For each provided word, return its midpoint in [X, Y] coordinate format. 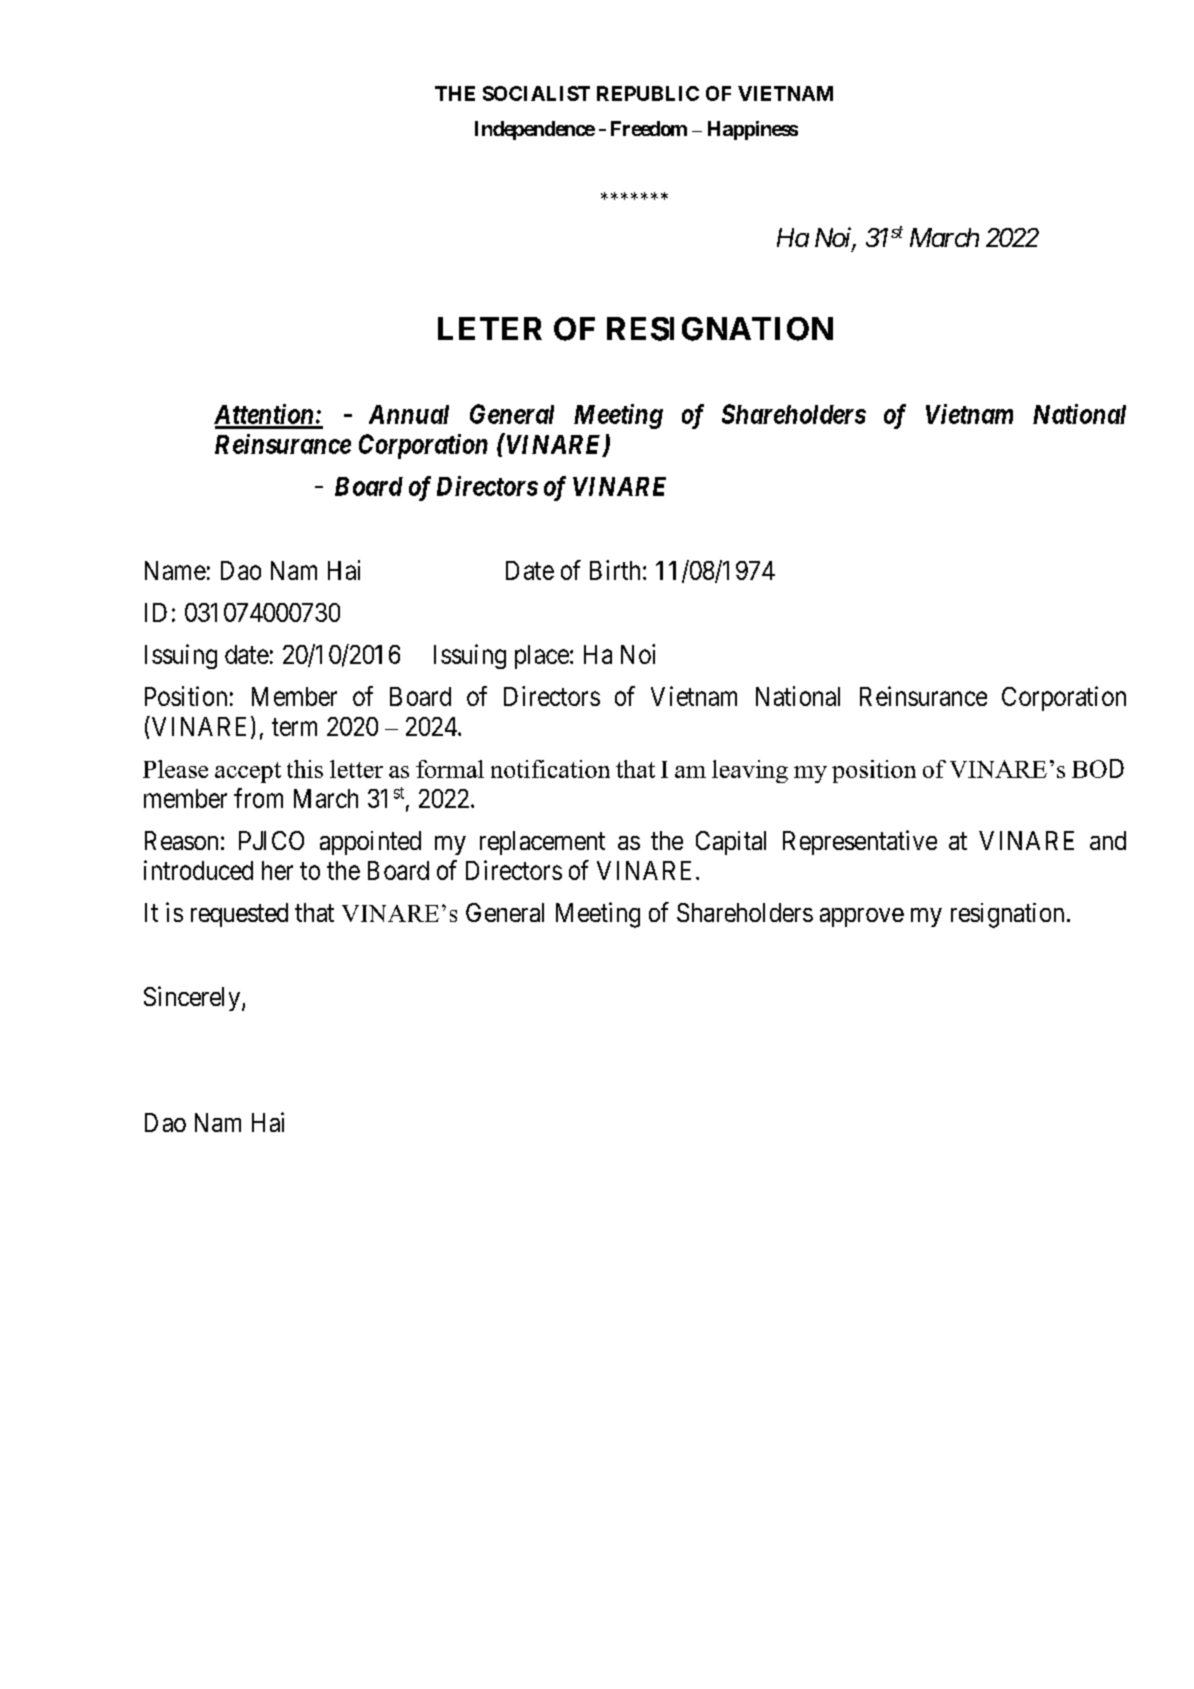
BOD [1098, 768]
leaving [750, 771]
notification [550, 769]
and [1108, 840]
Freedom [649, 128]
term [294, 727]
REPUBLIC [648, 93]
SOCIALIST [536, 93]
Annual [409, 414]
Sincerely [193, 998]
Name [175, 570]
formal [450, 769]
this [305, 769]
